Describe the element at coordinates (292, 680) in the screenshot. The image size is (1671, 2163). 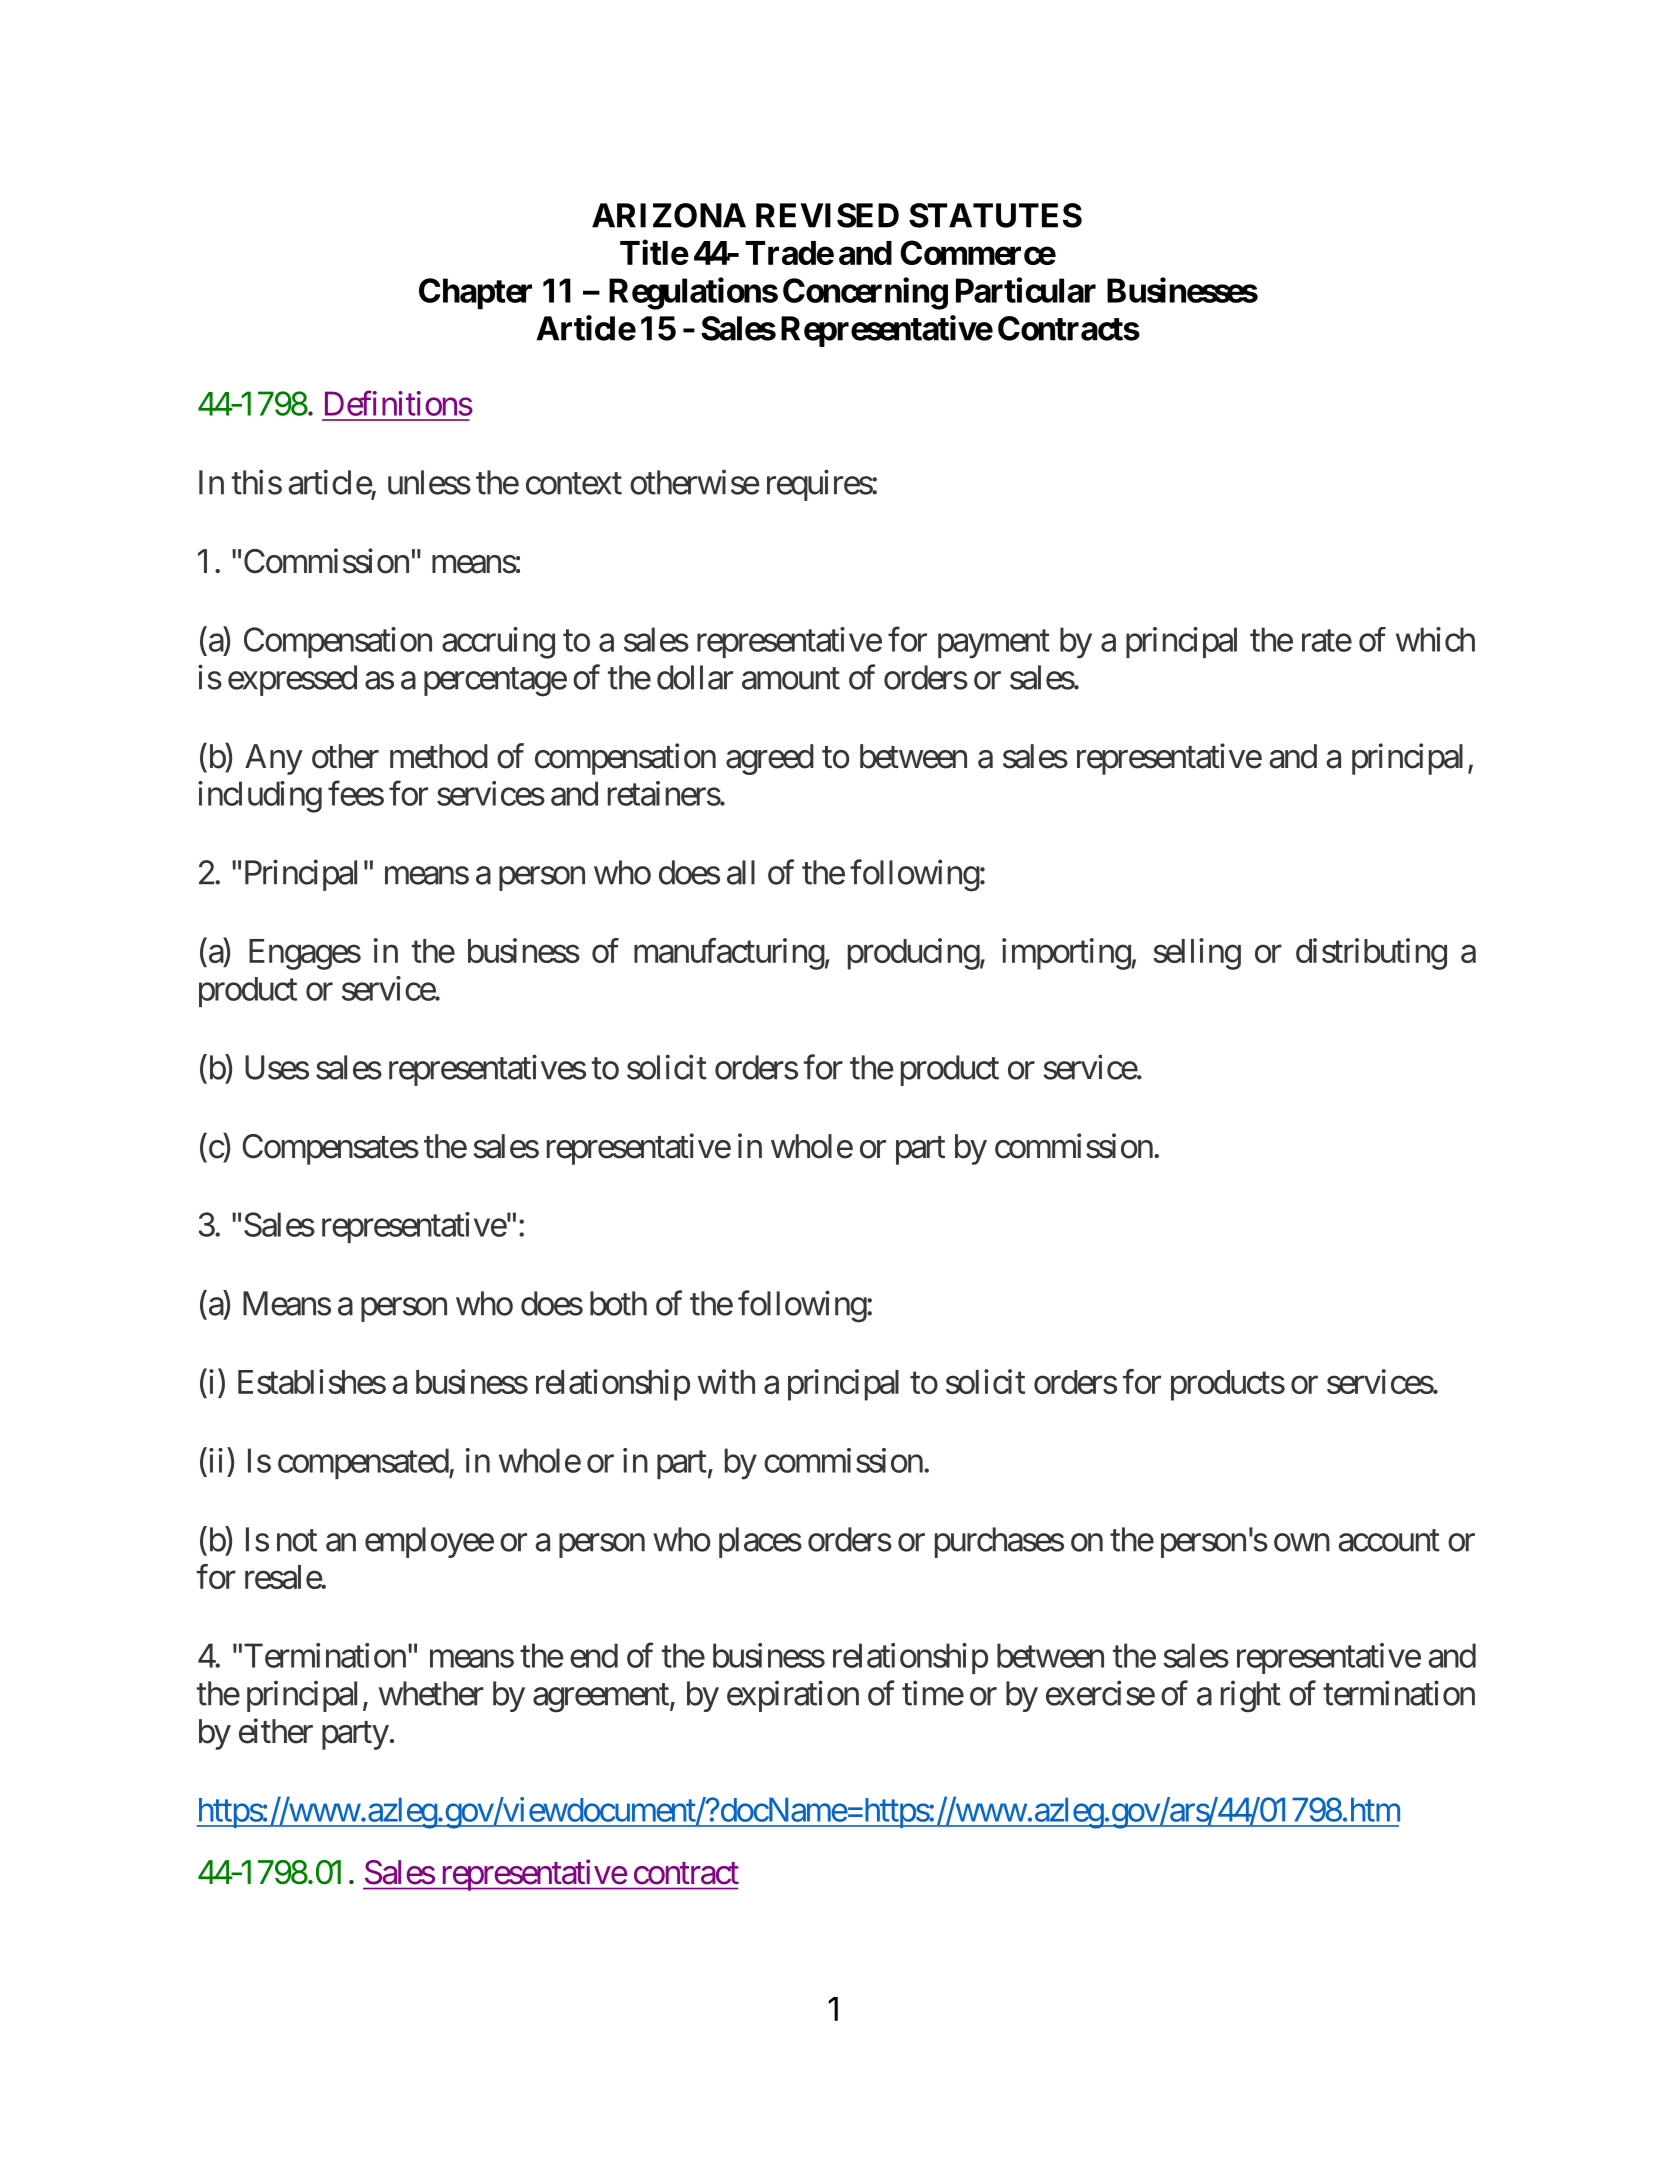
I see `expressed` at that location.
